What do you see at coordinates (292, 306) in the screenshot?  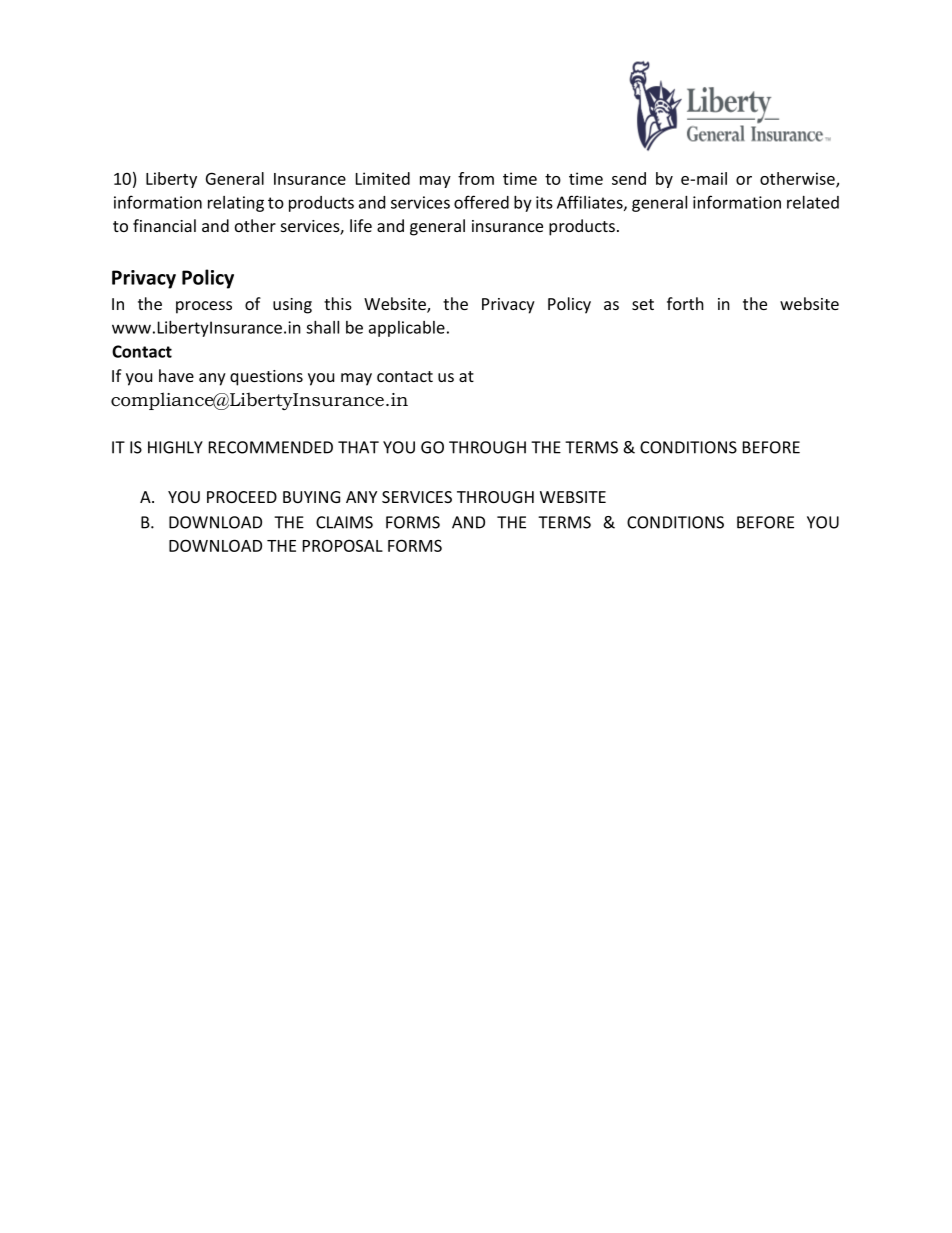 I see `using` at bounding box center [292, 306].
